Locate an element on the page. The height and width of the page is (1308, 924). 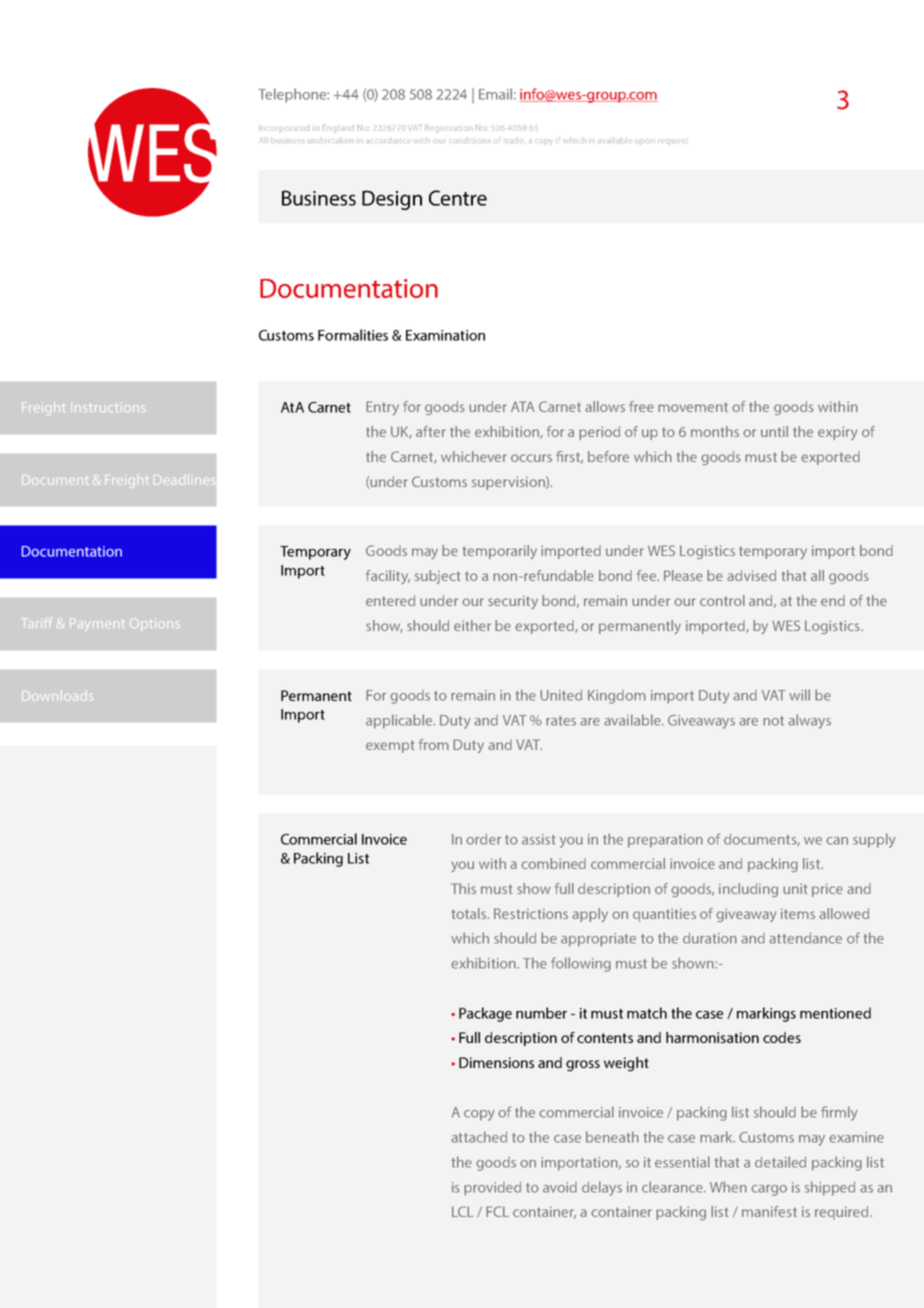
LCL is located at coordinates (463, 1211).
